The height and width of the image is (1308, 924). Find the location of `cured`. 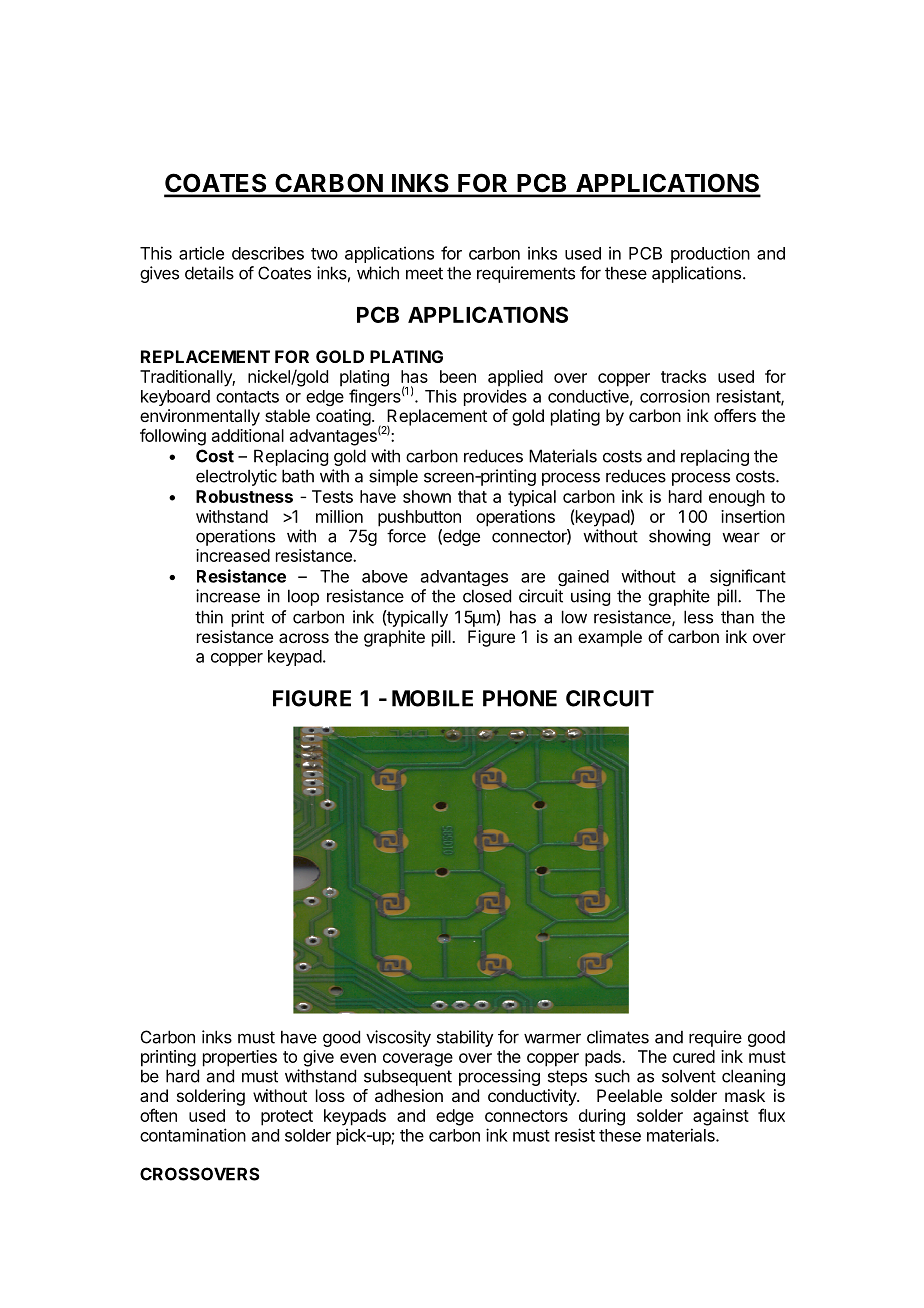

cured is located at coordinates (694, 1056).
